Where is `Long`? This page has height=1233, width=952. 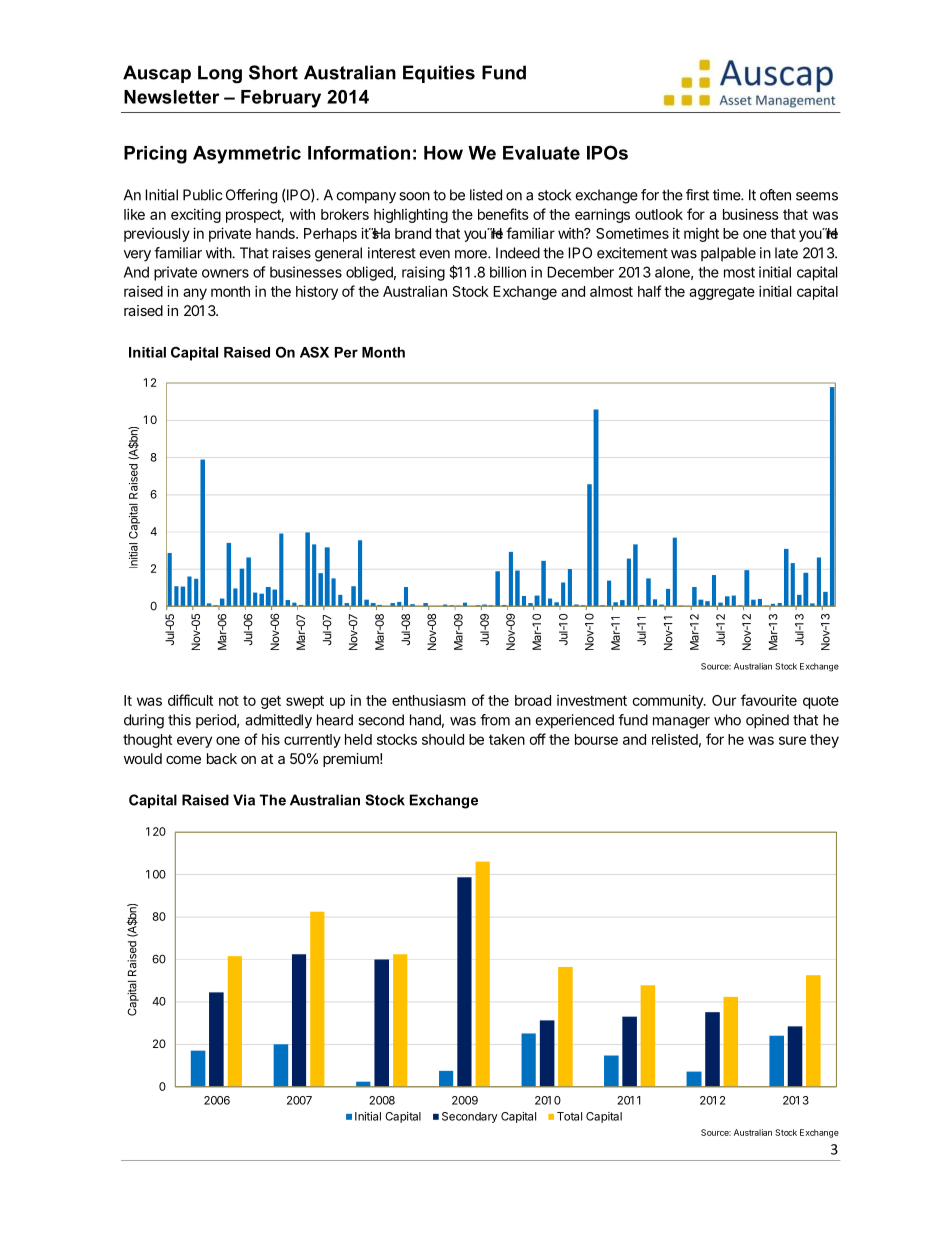
Long is located at coordinates (220, 74).
